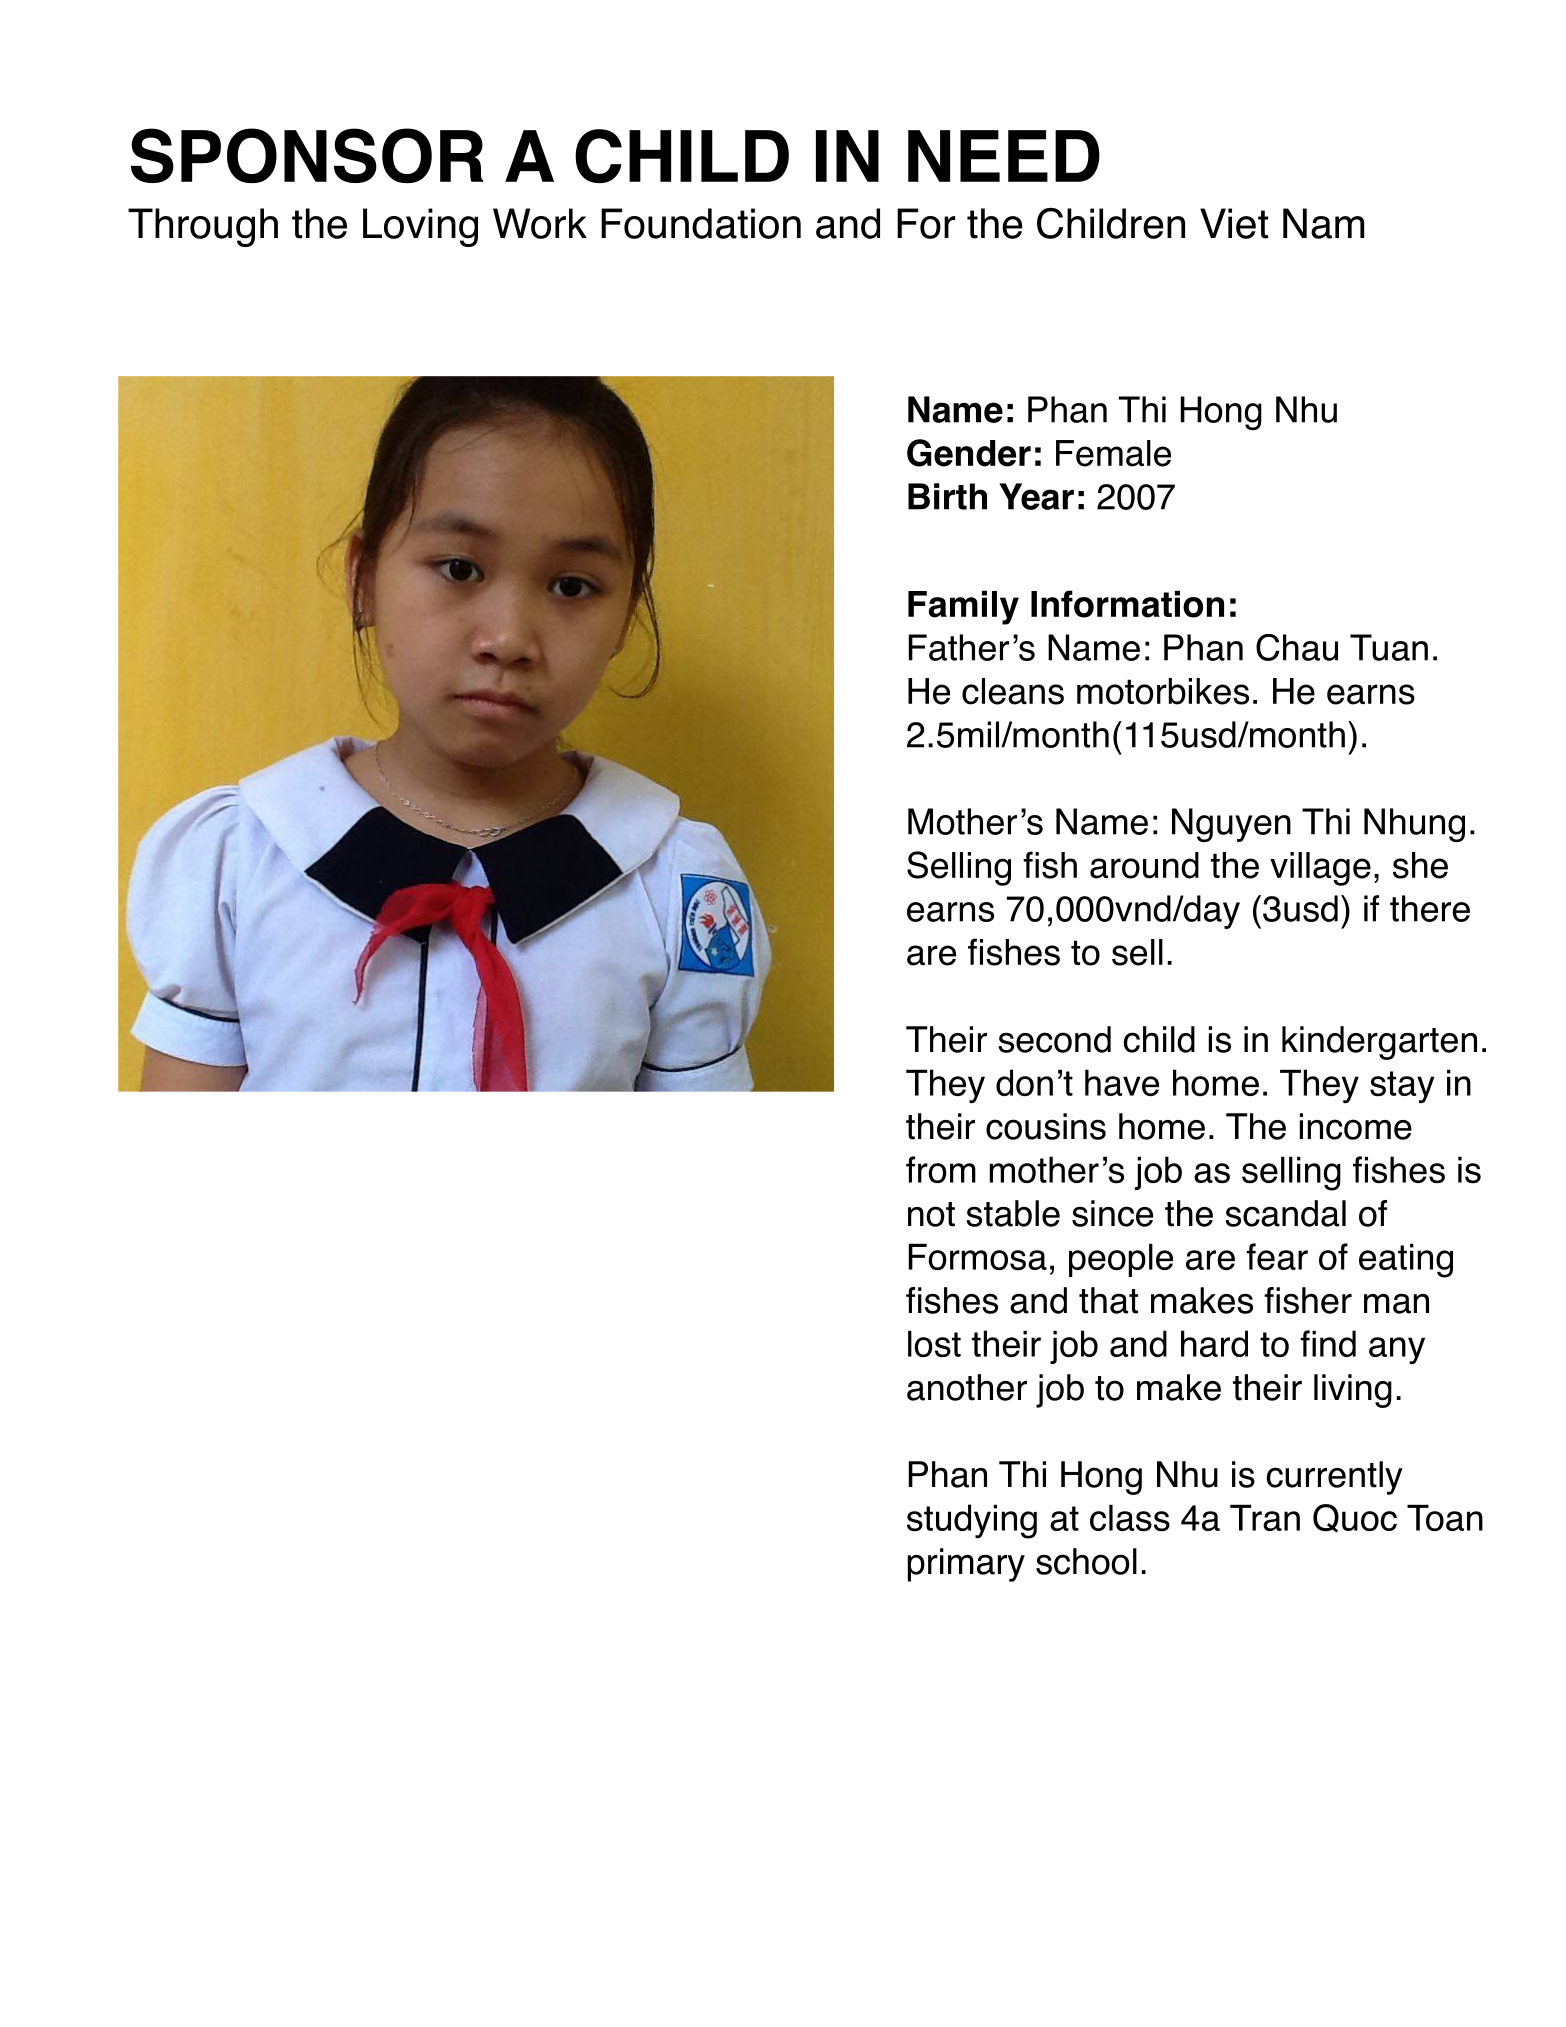 The width and height of the screenshot is (1566, 2027). I want to click on Tran, so click(1265, 1517).
